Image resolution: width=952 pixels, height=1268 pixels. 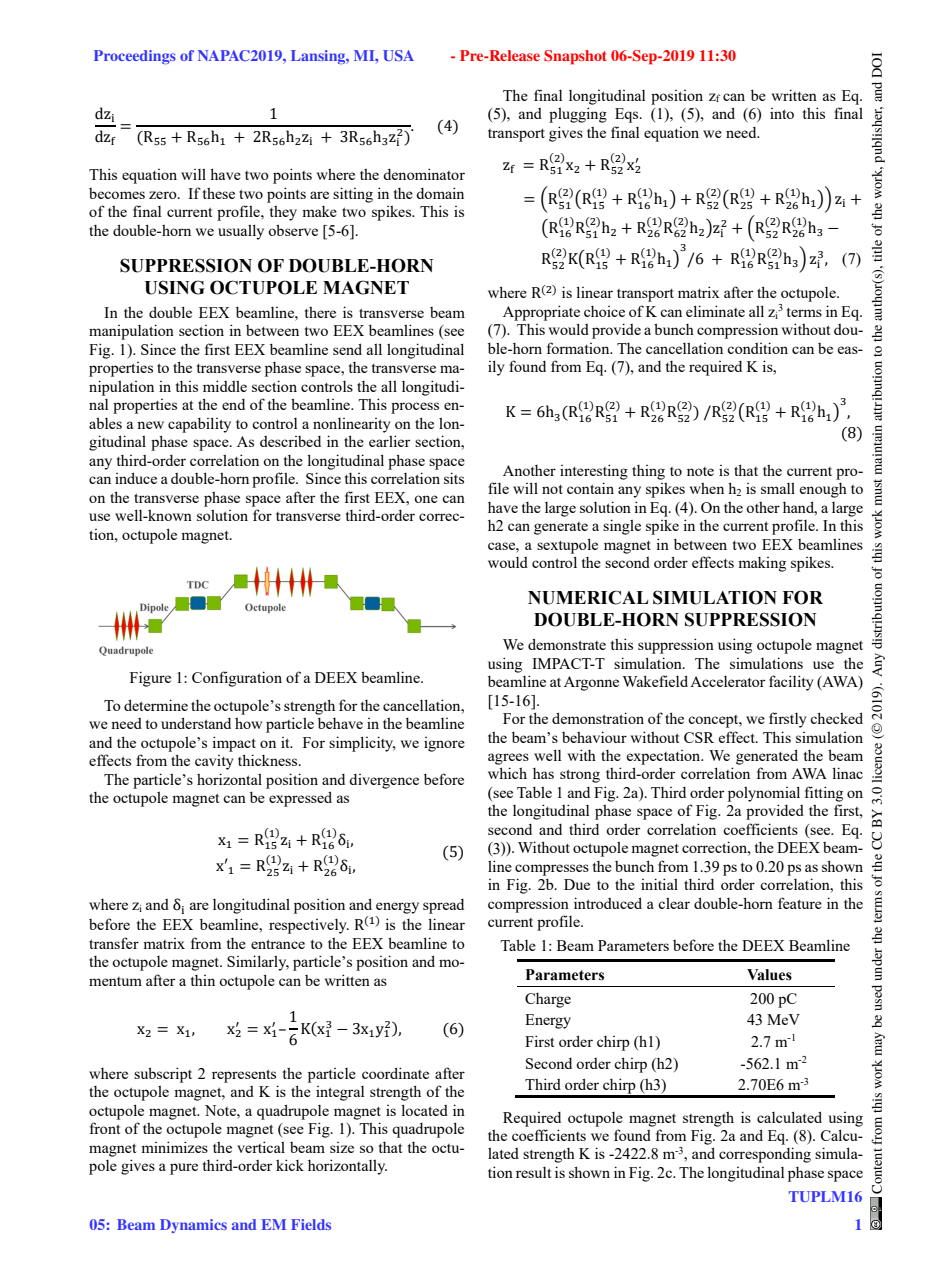 What do you see at coordinates (199, 425) in the screenshot?
I see `capability` at bounding box center [199, 425].
